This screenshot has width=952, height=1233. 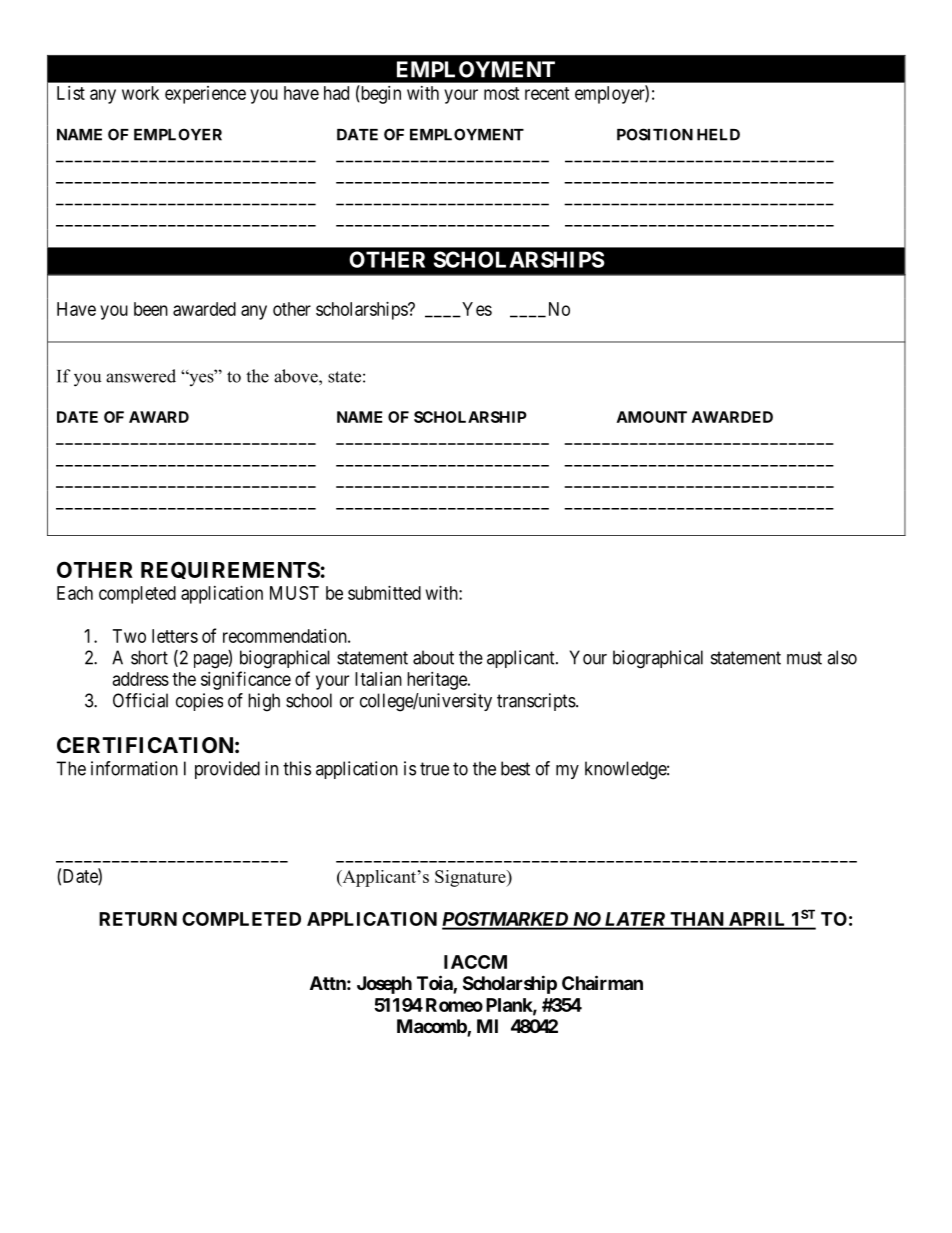 What do you see at coordinates (151, 309) in the screenshot?
I see `been` at bounding box center [151, 309].
